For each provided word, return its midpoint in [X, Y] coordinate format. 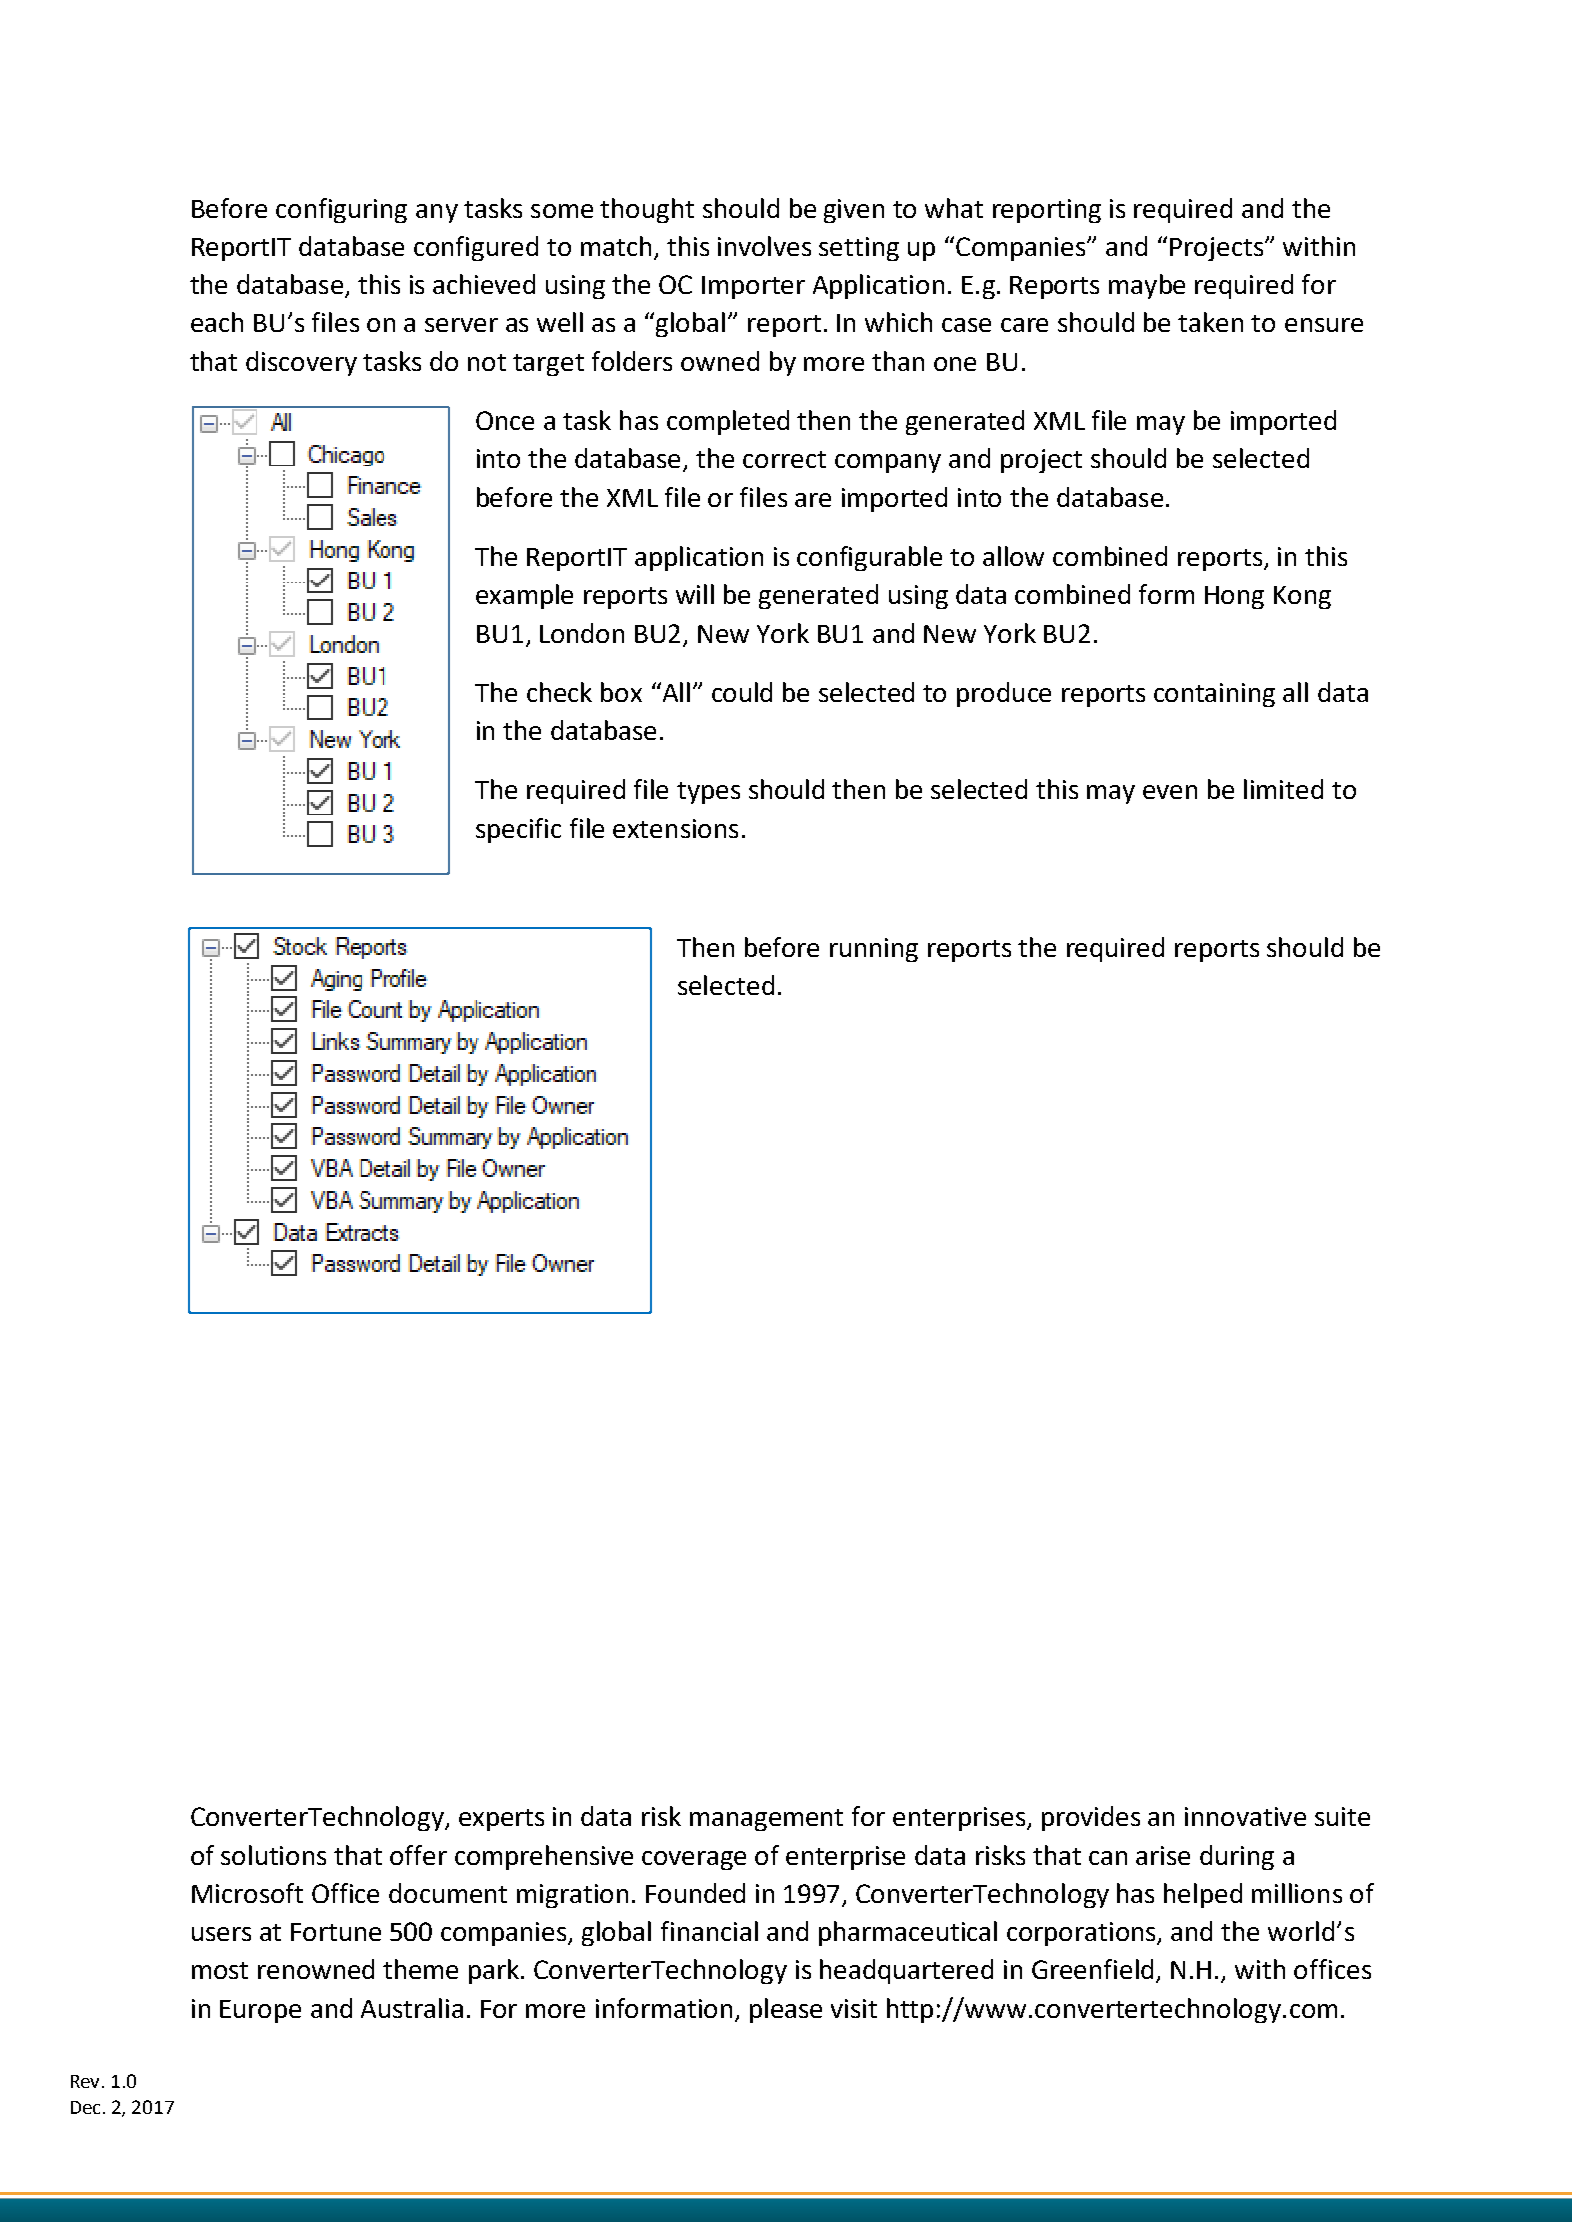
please [786, 2010]
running [874, 950]
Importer [753, 287]
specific [518, 830]
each [217, 322]
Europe [260, 2011]
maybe [1147, 286]
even [1170, 792]
